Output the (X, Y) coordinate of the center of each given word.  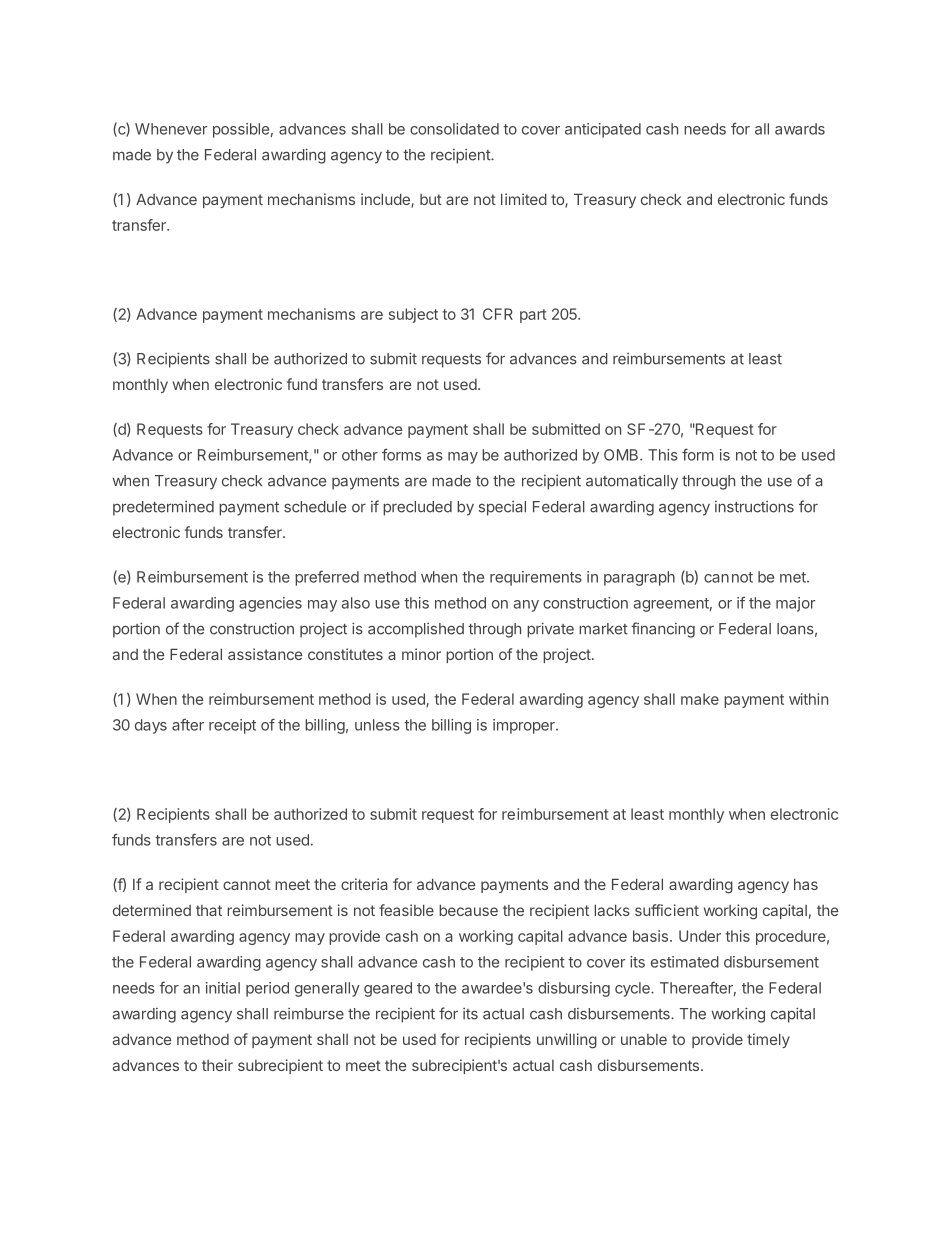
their (217, 1065)
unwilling (567, 1041)
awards (800, 129)
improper (525, 726)
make (700, 699)
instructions (754, 507)
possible (241, 130)
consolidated (454, 129)
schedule (315, 507)
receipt (232, 726)
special (502, 508)
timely (768, 1040)
